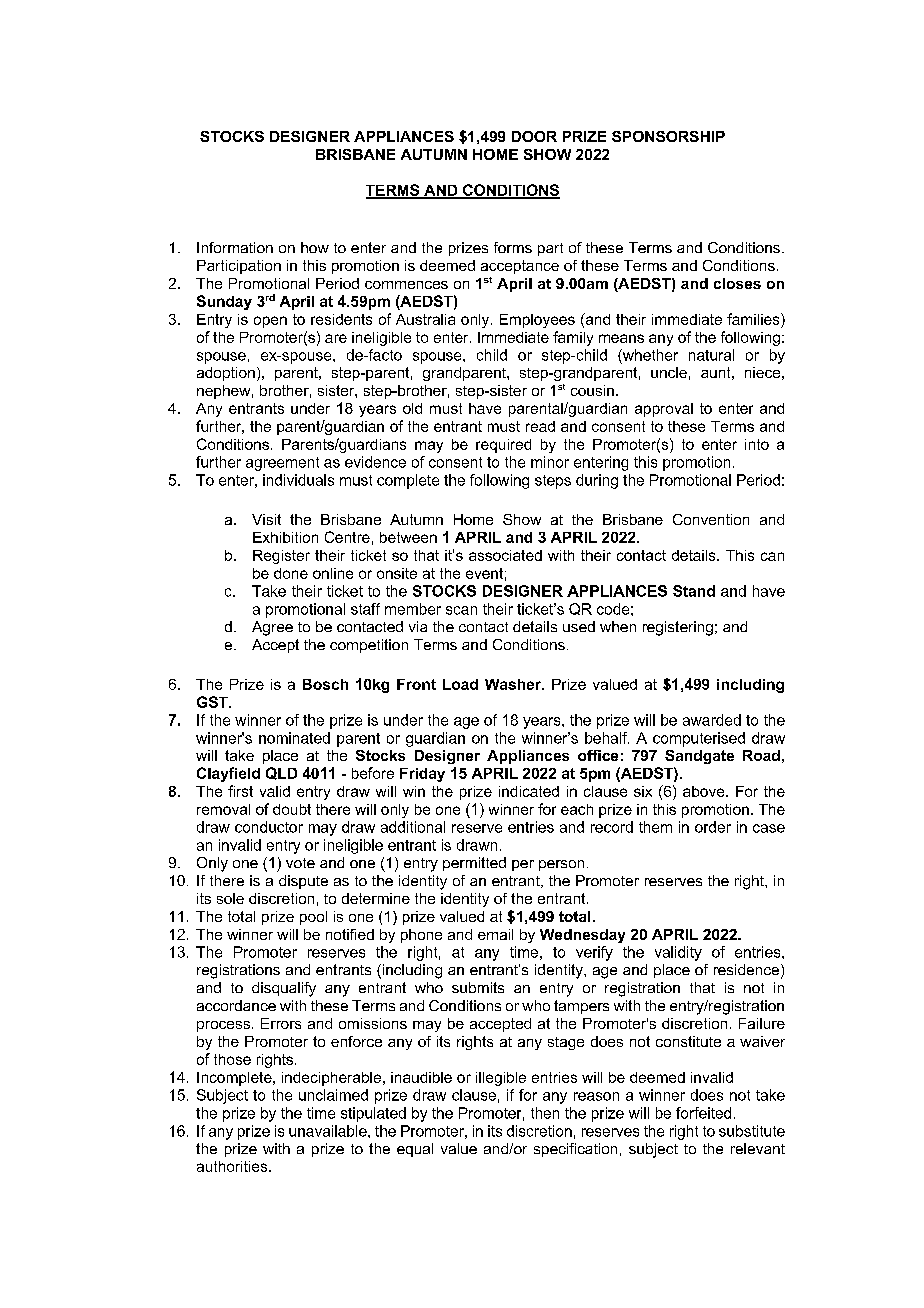 Image resolution: width=924 pixels, height=1308 pixels. I want to click on DOOR, so click(534, 136).
